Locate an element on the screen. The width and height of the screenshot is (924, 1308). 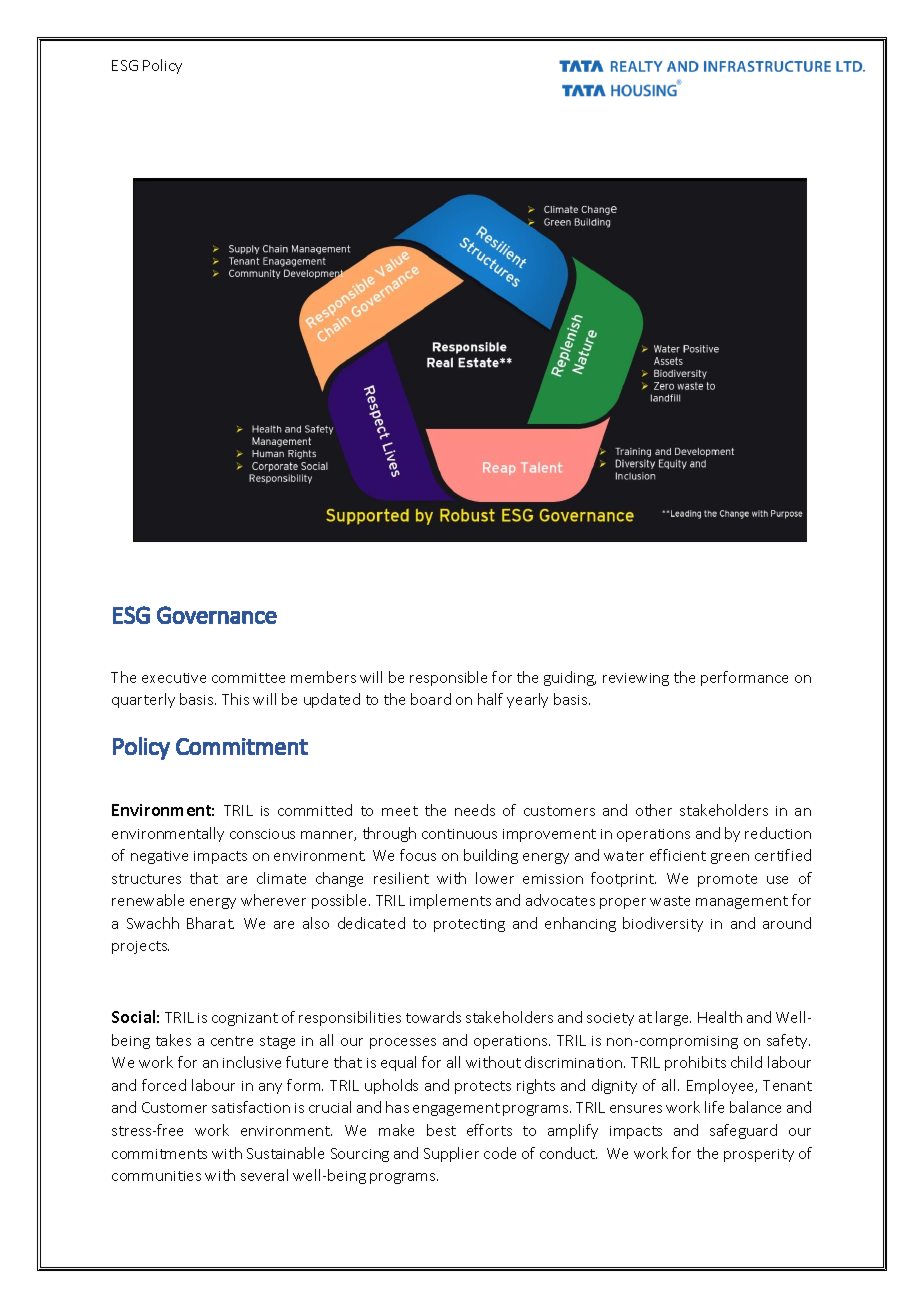
other is located at coordinates (654, 810).
